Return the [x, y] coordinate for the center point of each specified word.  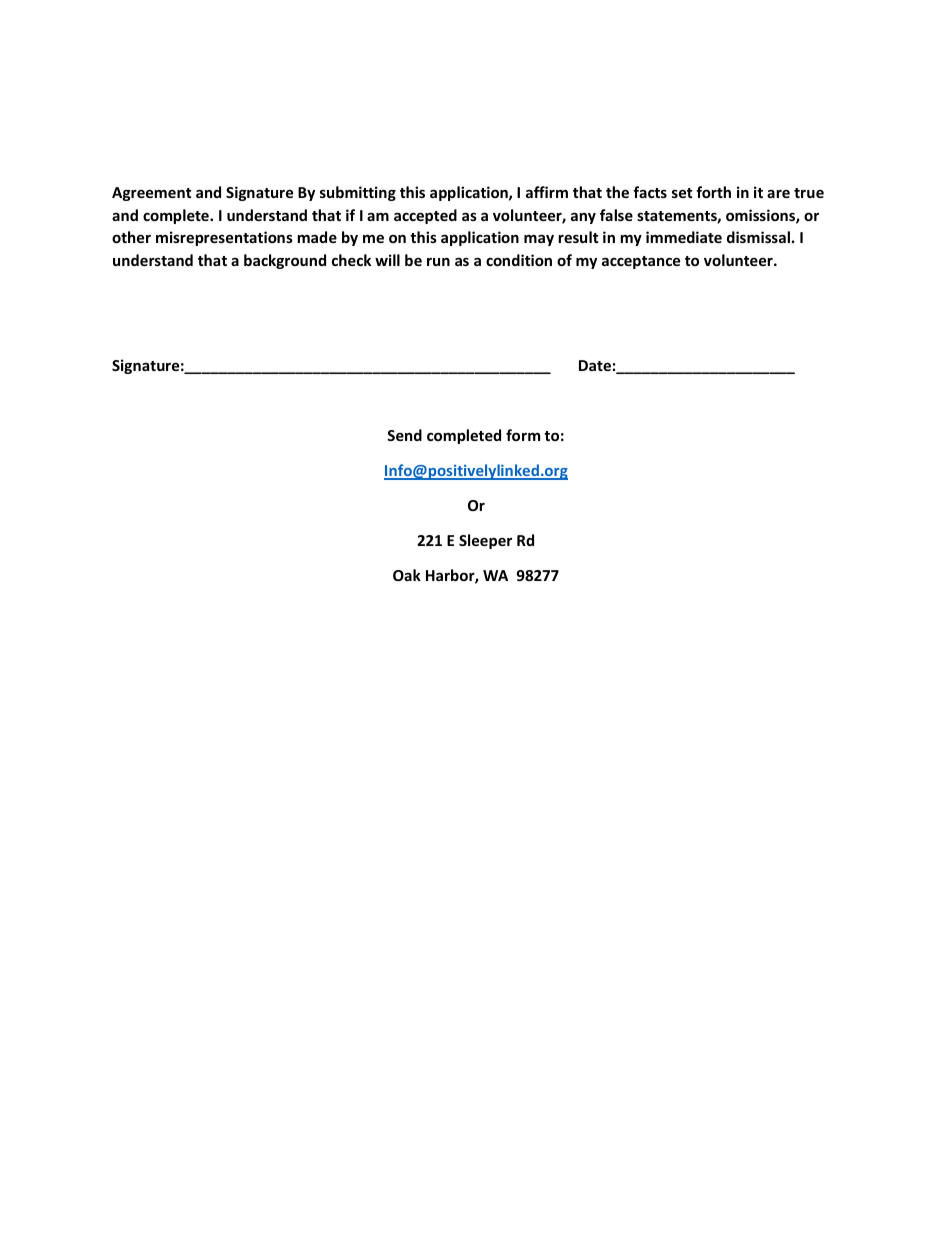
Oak [407, 575]
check [351, 260]
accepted [425, 216]
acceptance [641, 262]
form [523, 435]
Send [404, 435]
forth [713, 192]
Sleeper [485, 541]
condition [519, 260]
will [387, 260]
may [539, 240]
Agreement [151, 194]
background [285, 261]
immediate [684, 237]
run [438, 262]
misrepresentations [224, 238]
